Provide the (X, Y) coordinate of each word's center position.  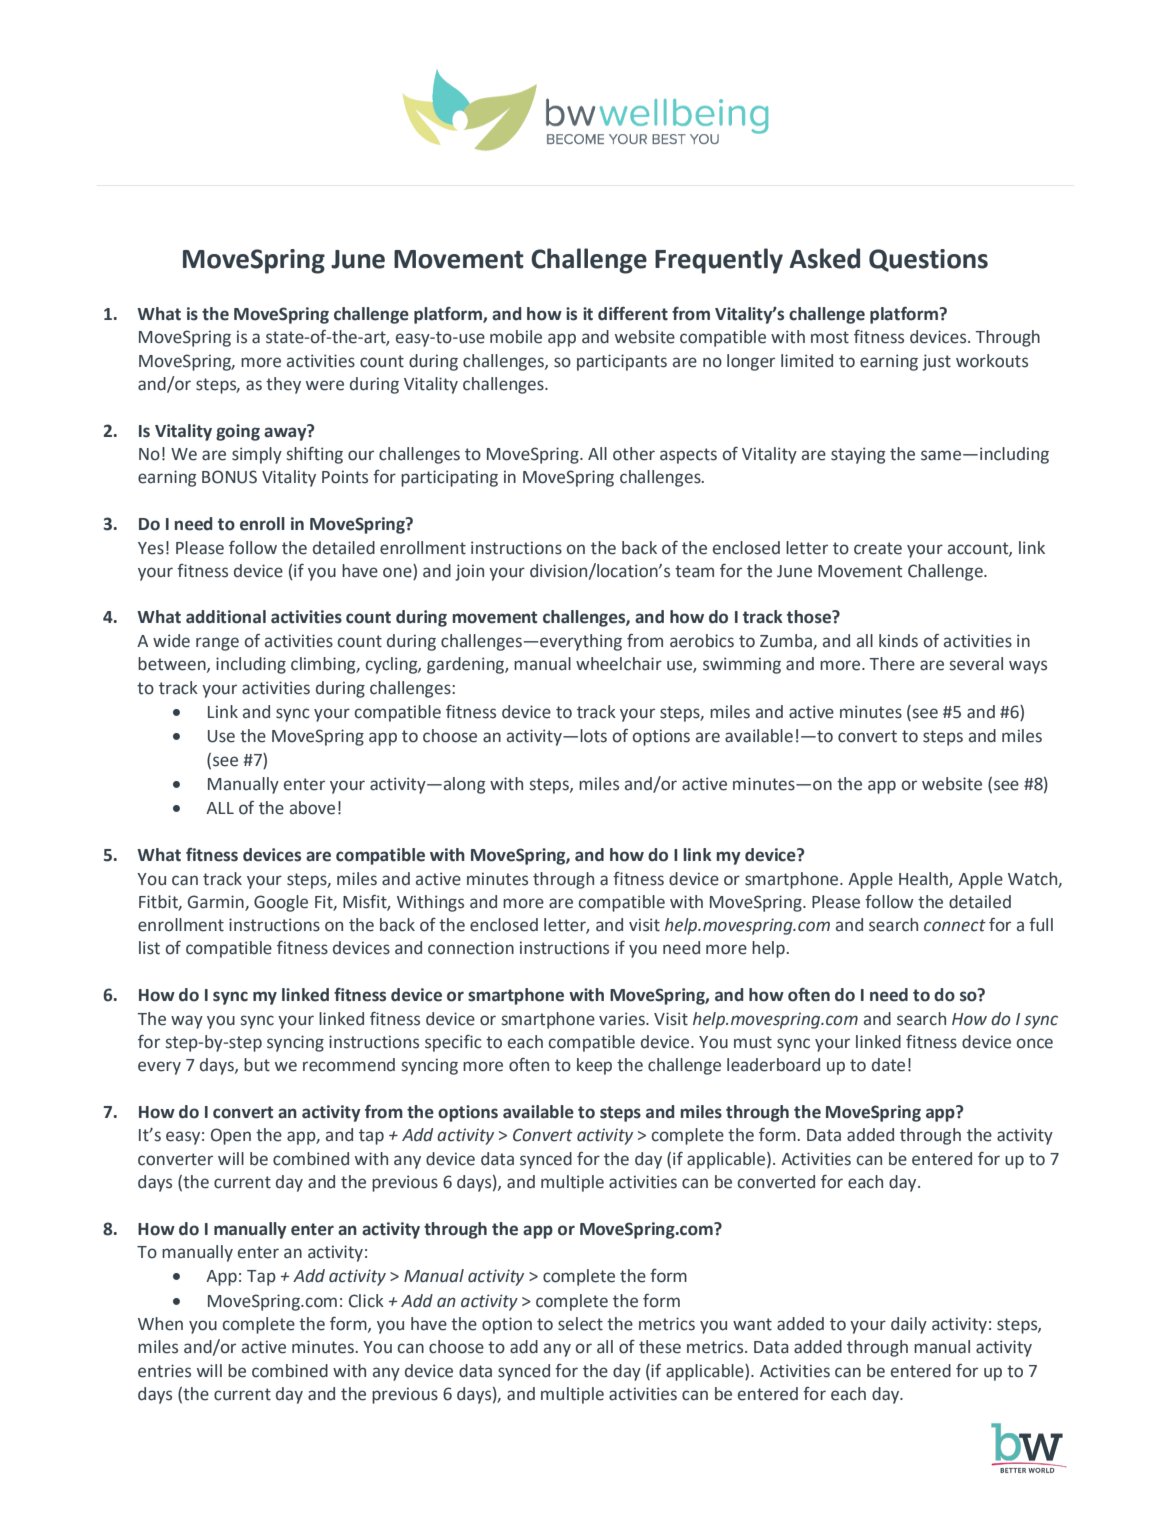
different (633, 314)
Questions (928, 260)
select (580, 1324)
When (160, 1324)
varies (623, 1019)
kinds (898, 641)
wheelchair (619, 664)
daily (909, 1325)
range (217, 644)
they (283, 385)
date (888, 1065)
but (257, 1065)
